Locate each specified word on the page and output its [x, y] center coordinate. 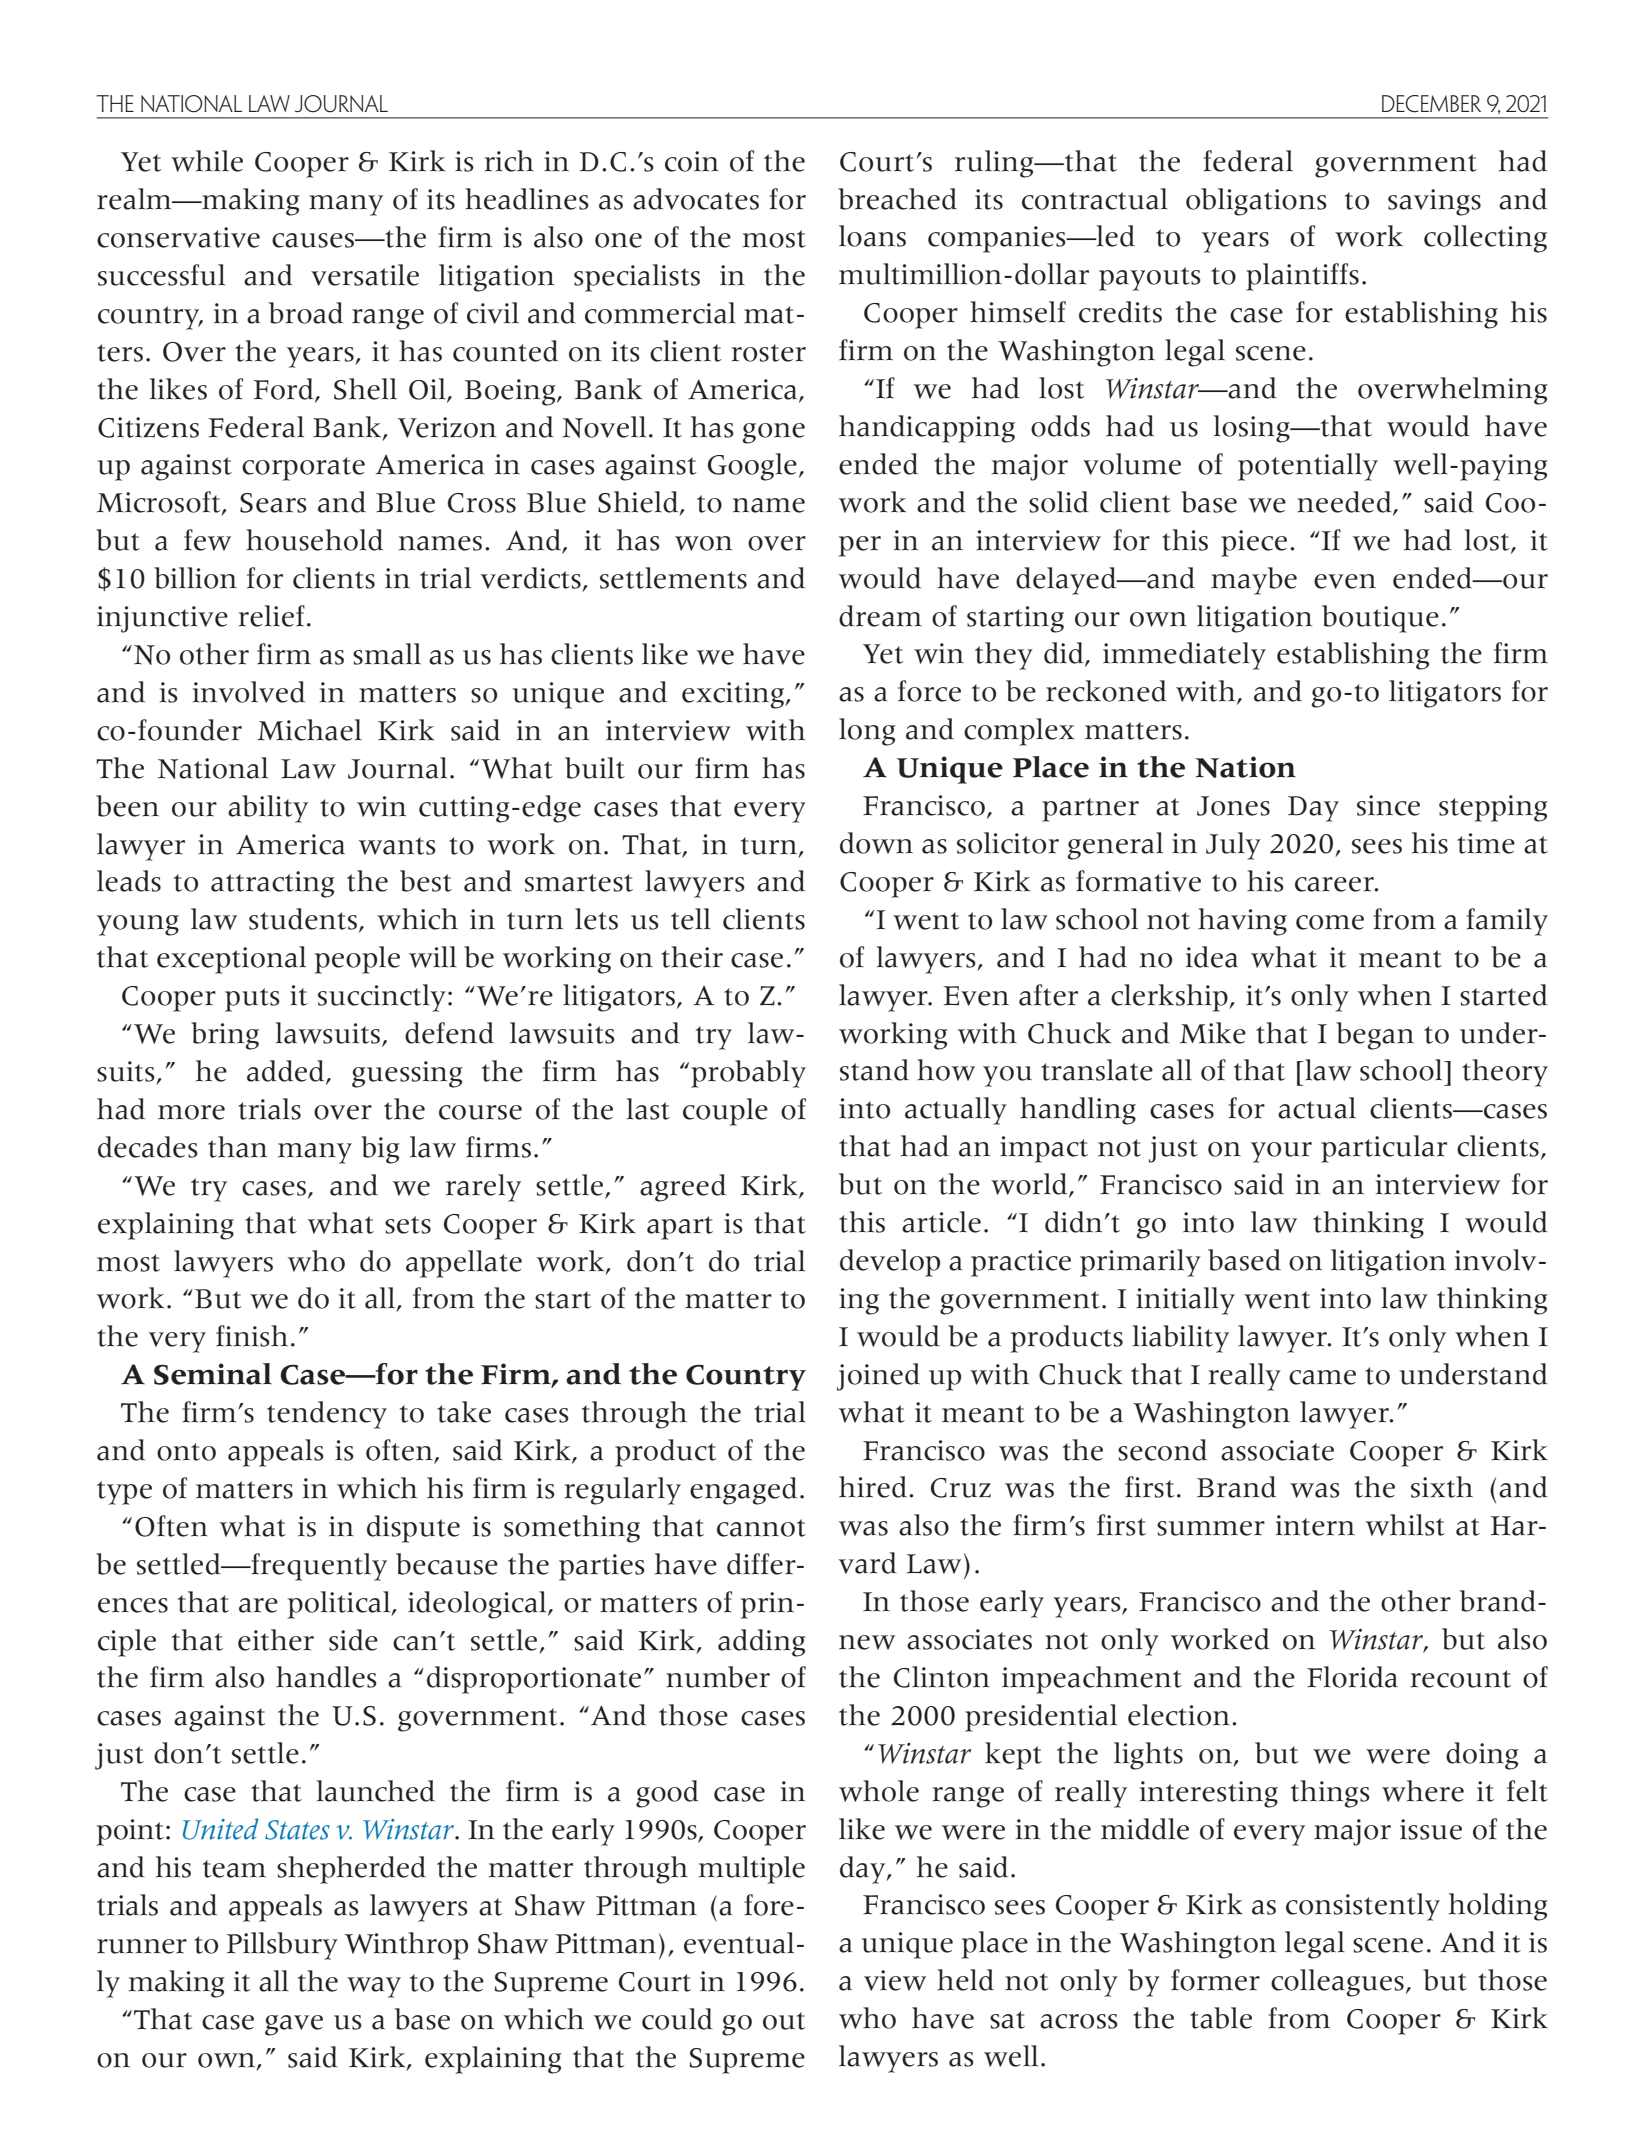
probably [748, 1074]
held [965, 1980]
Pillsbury [282, 1946]
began [1375, 1036]
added [287, 1072]
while [207, 161]
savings [1434, 202]
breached [897, 199]
